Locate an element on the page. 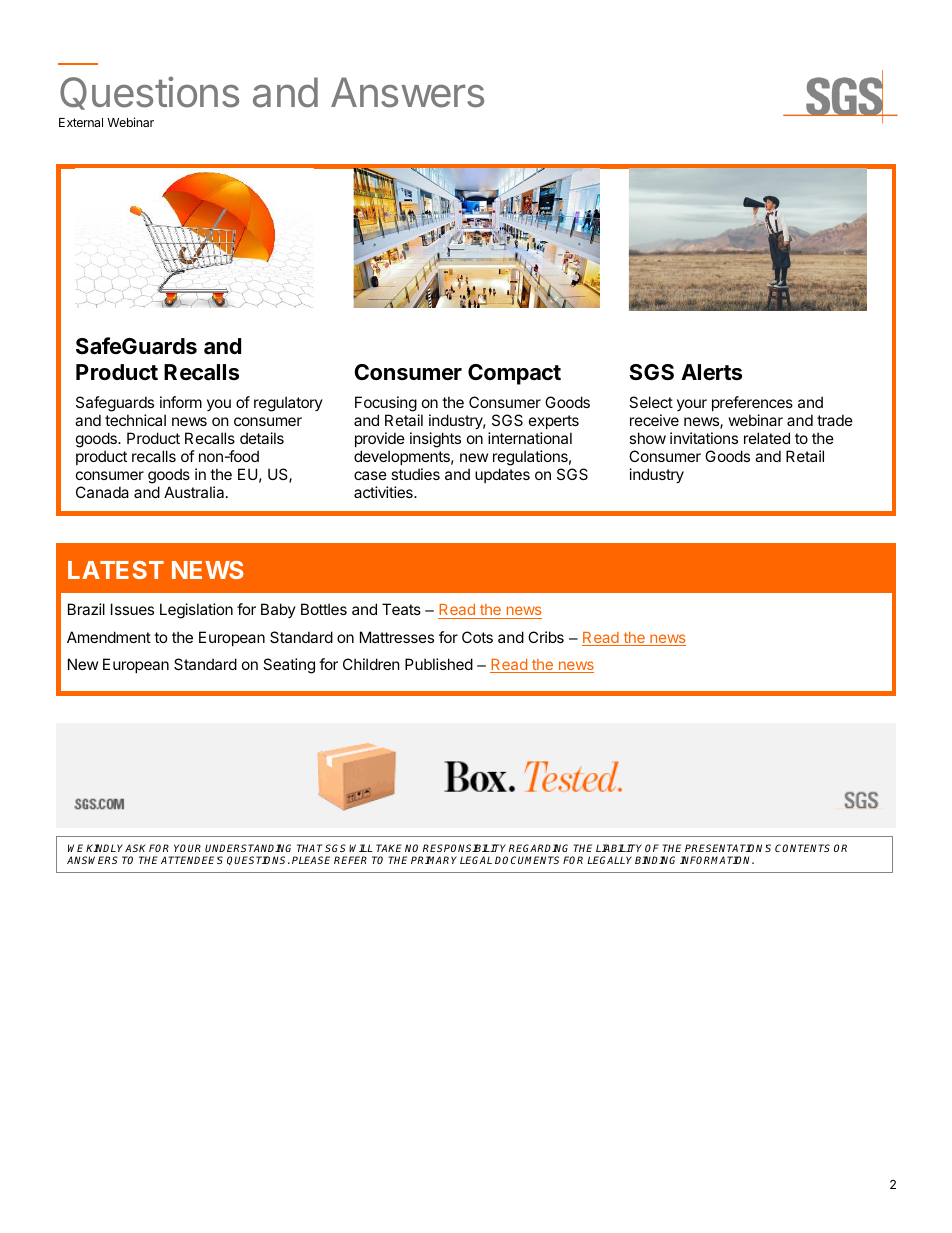  regulatory is located at coordinates (288, 404).
